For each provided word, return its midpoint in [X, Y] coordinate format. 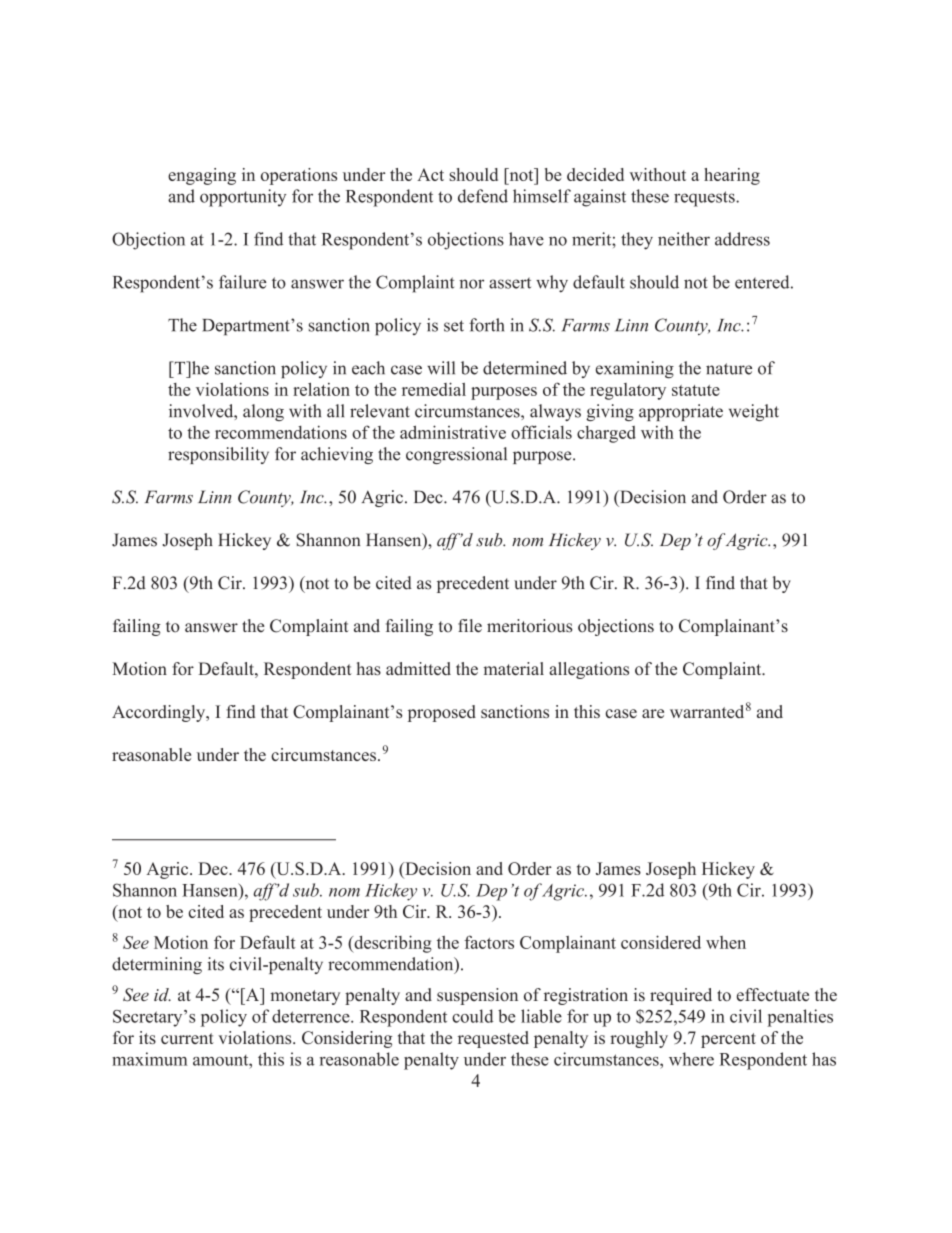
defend [483, 196]
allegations [589, 670]
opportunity [243, 198]
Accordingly [160, 713]
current [187, 1038]
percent [728, 1040]
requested [493, 1039]
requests [705, 199]
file [470, 626]
